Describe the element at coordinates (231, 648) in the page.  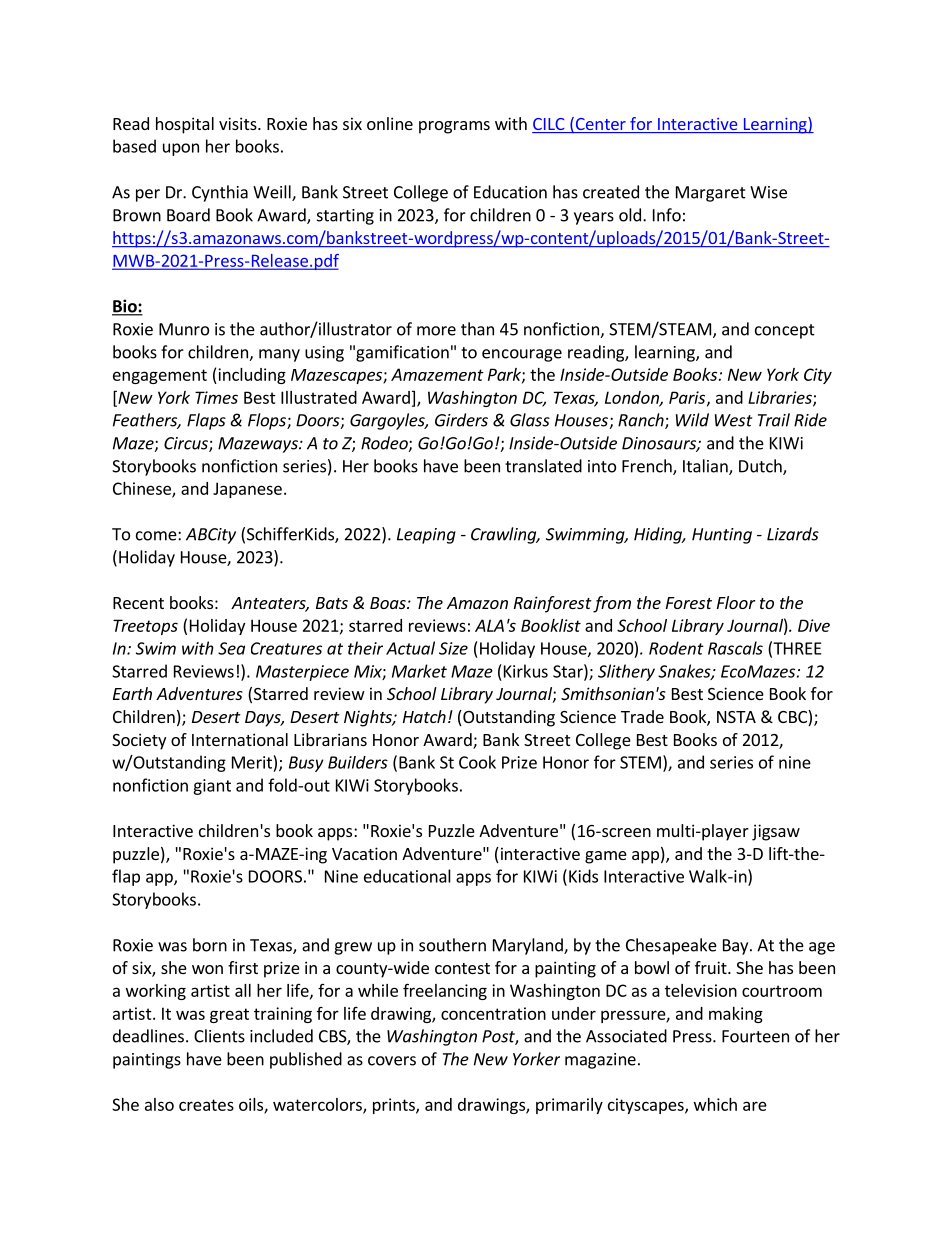
I see `Sea` at that location.
